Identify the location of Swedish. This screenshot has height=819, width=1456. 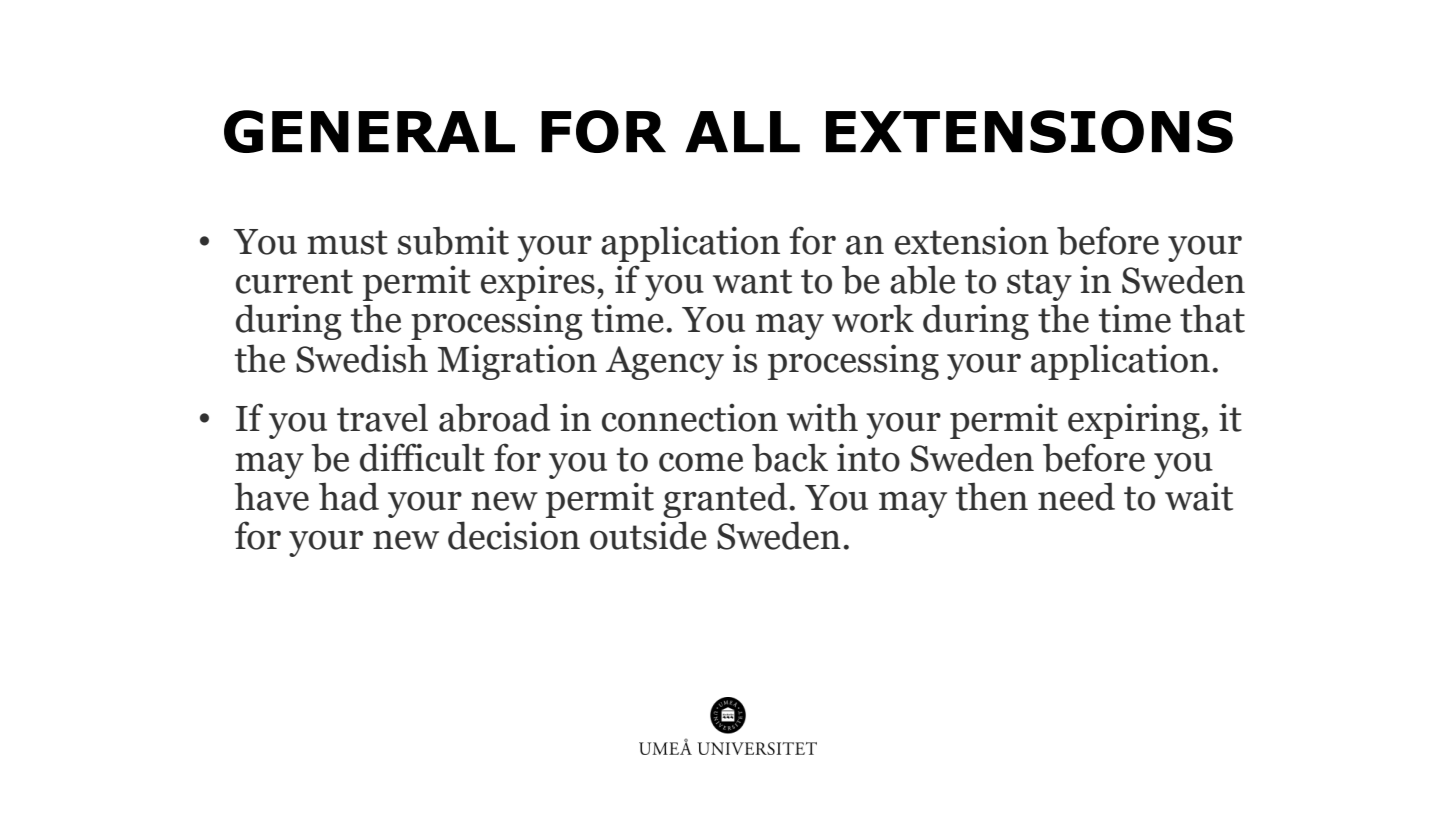
(362, 358).
